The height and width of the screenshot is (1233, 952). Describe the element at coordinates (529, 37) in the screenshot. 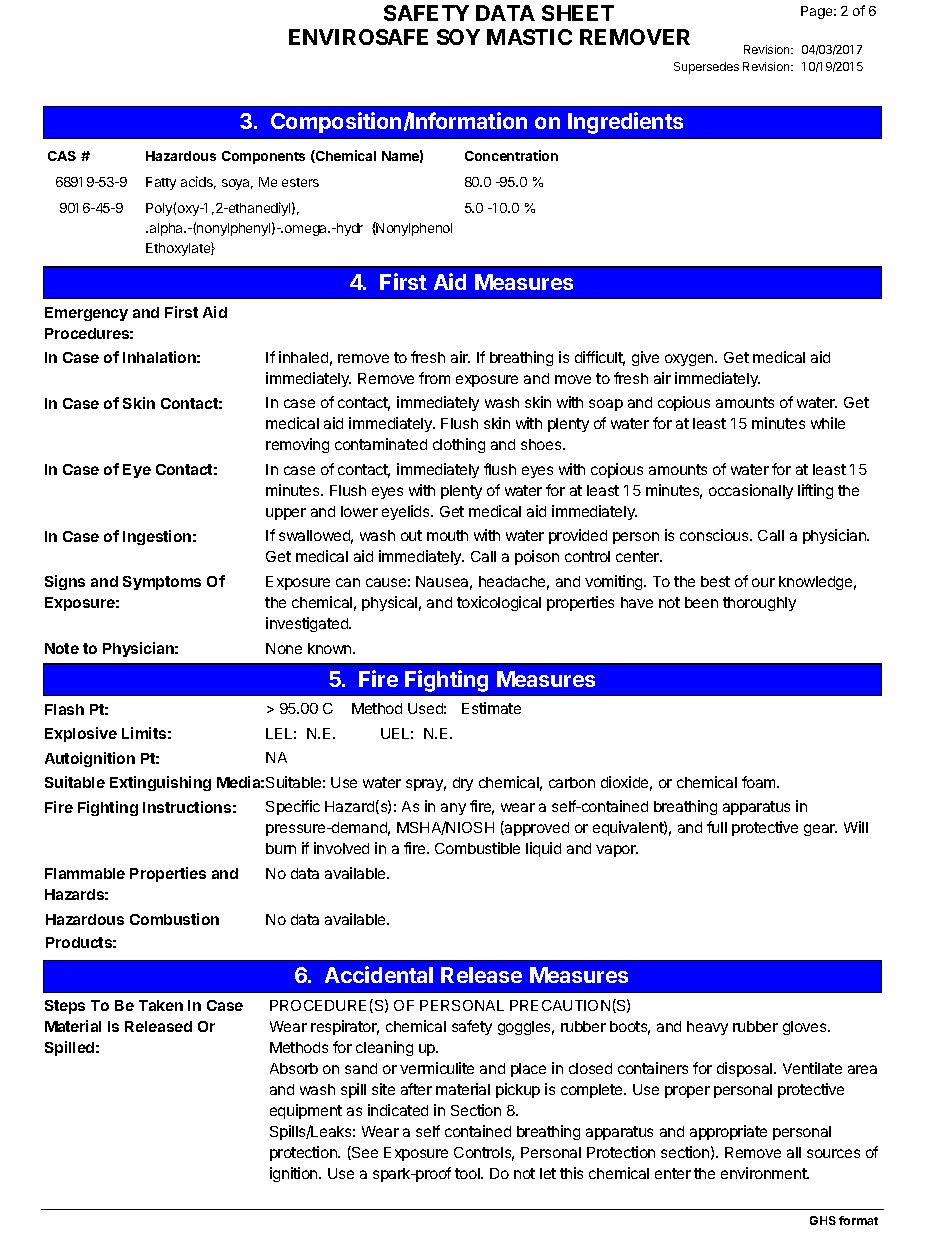

I see `MASTIC` at that location.
